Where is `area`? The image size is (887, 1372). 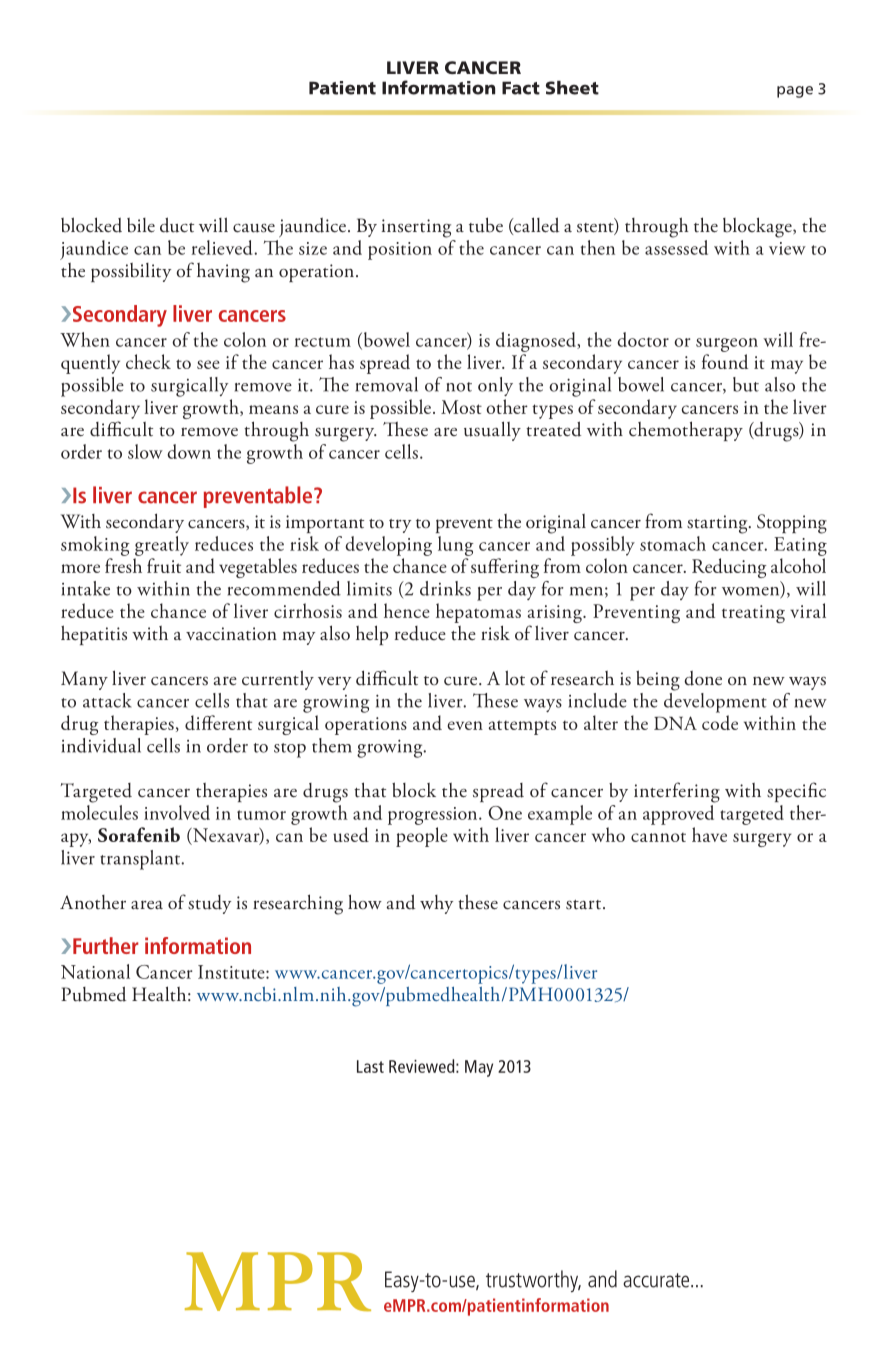 area is located at coordinates (147, 904).
